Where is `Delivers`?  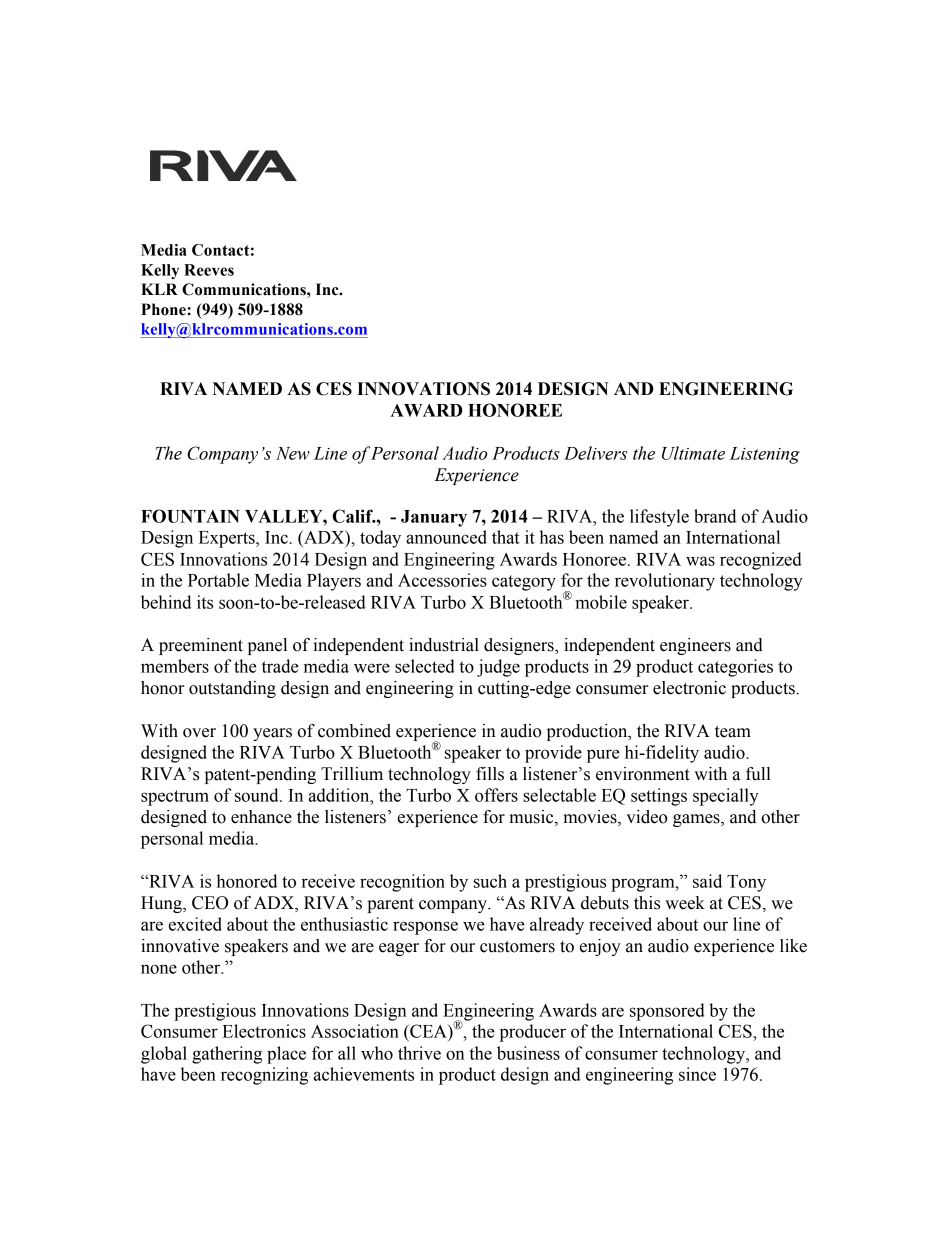 Delivers is located at coordinates (595, 453).
